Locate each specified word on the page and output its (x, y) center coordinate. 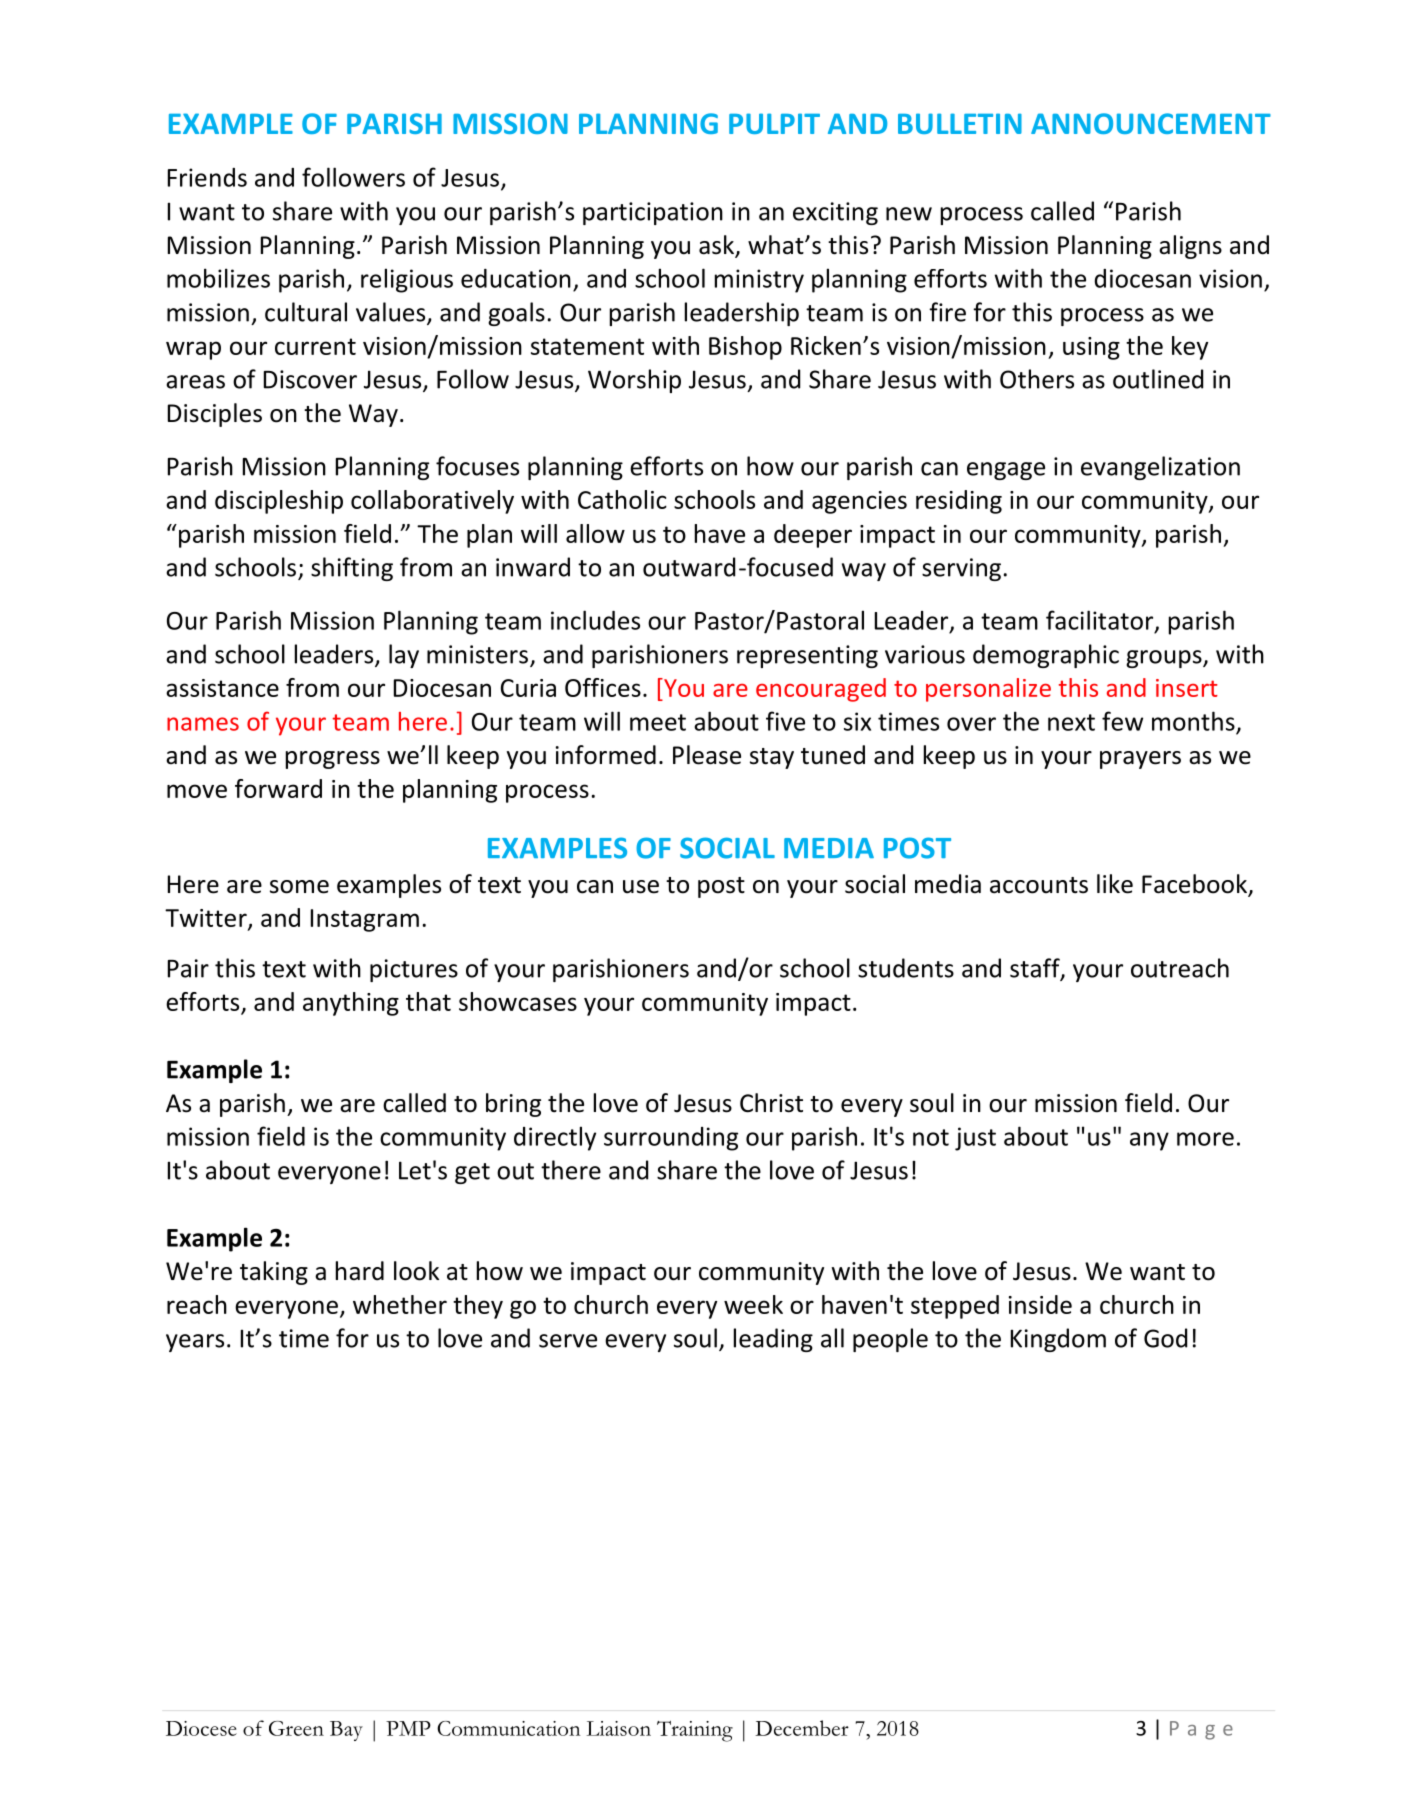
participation (653, 213)
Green (296, 1728)
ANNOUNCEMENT (1151, 123)
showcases (518, 1001)
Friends (207, 177)
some (299, 887)
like (1115, 884)
